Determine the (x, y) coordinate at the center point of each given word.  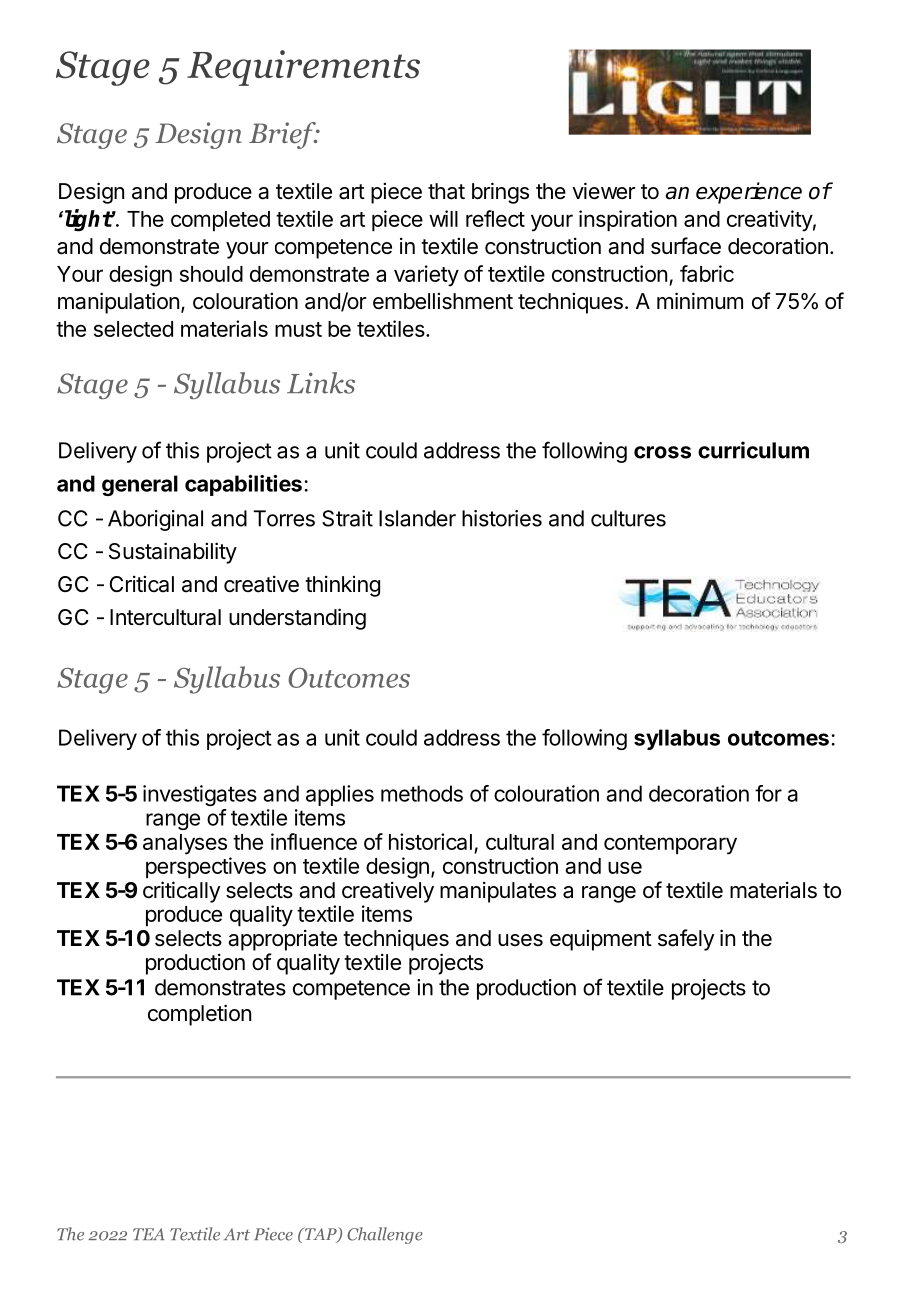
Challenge (385, 1235)
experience (749, 193)
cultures (628, 518)
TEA (148, 1234)
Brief (283, 135)
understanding (297, 619)
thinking (342, 586)
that (446, 191)
